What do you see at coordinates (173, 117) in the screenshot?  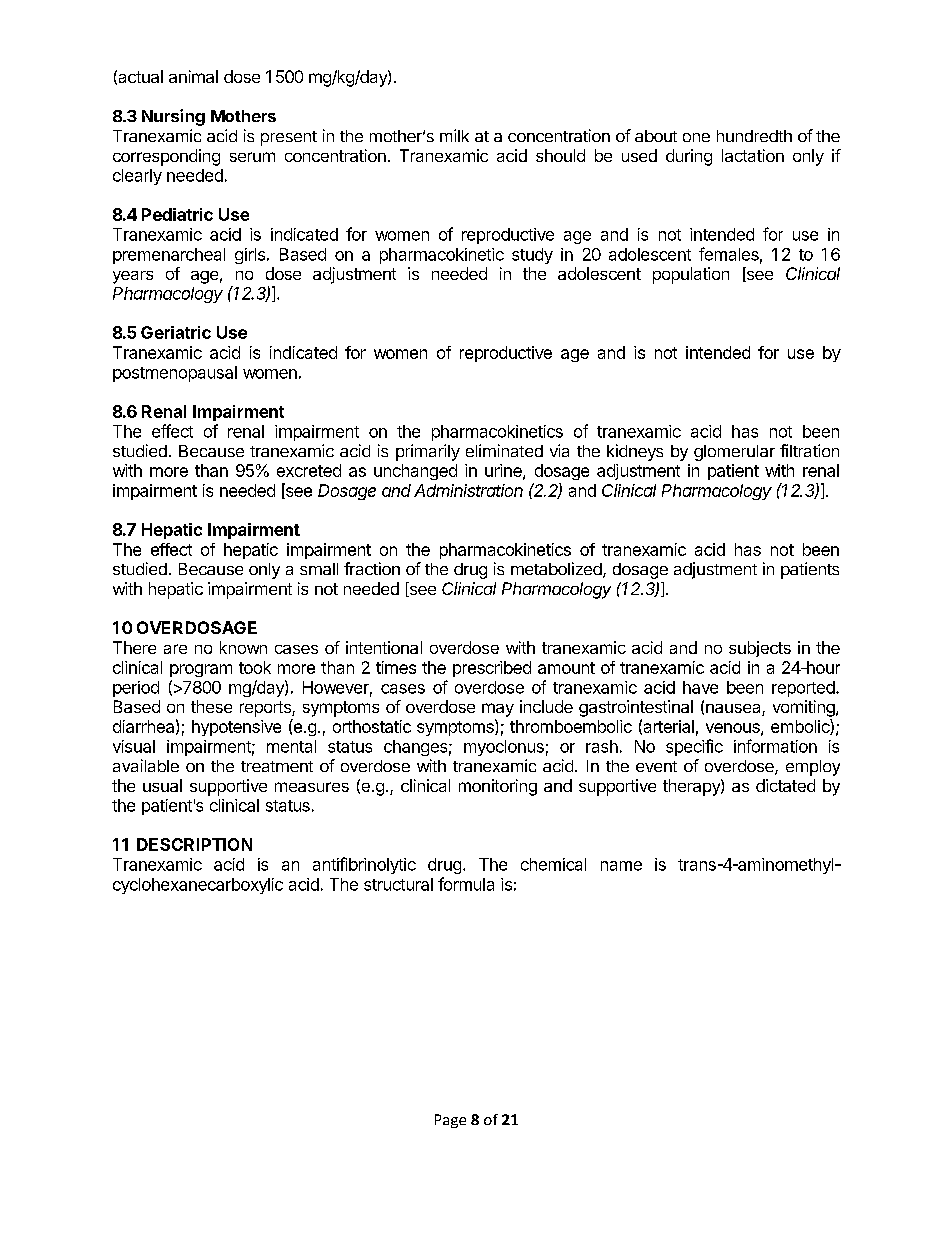 I see `Nursing` at bounding box center [173, 117].
